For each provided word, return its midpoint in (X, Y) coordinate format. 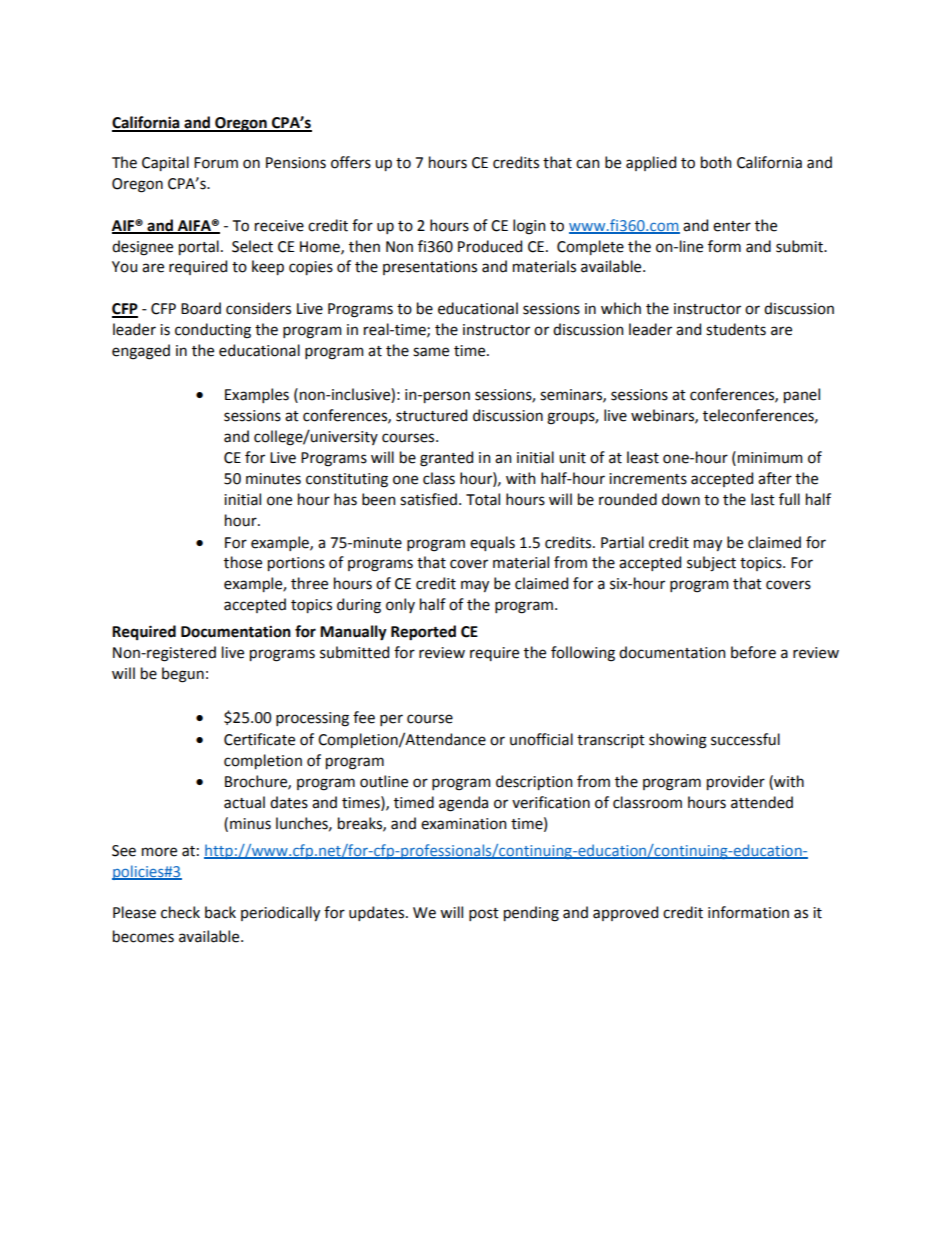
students (736, 329)
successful (745, 739)
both (716, 162)
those (243, 562)
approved (625, 913)
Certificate (259, 739)
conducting (213, 331)
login (529, 227)
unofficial (541, 739)
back (220, 912)
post (484, 914)
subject (711, 564)
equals (492, 543)
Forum (216, 163)
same (431, 352)
